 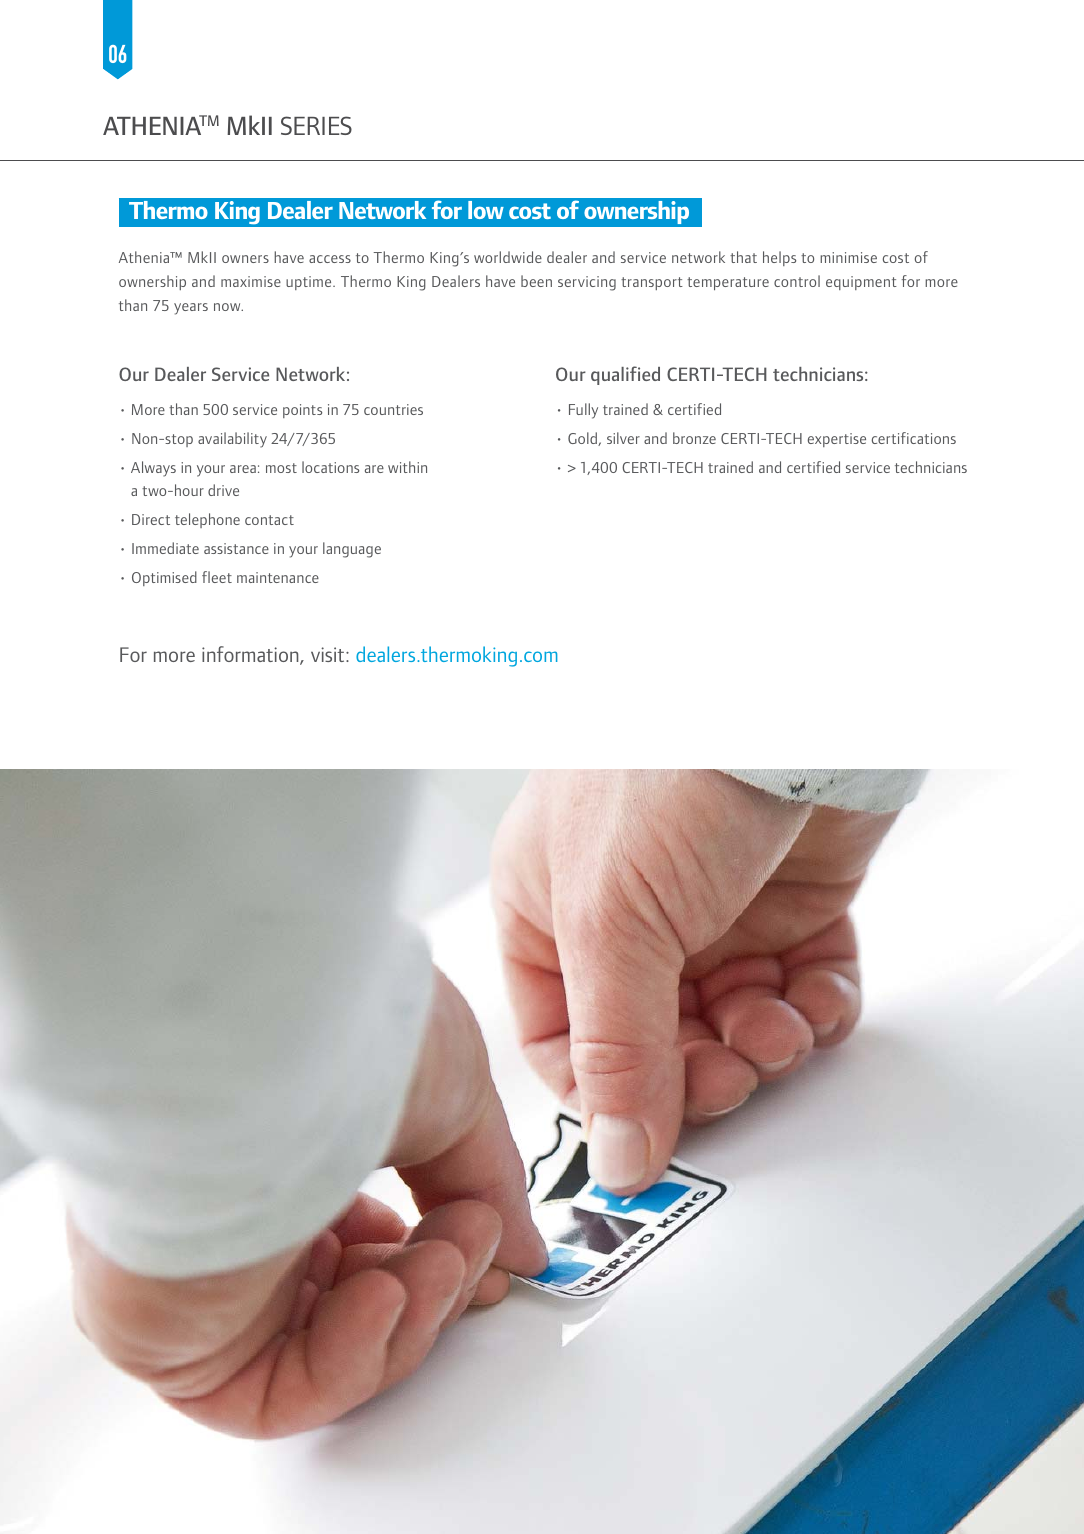 What do you see at coordinates (302, 411) in the image?
I see `points` at bounding box center [302, 411].
